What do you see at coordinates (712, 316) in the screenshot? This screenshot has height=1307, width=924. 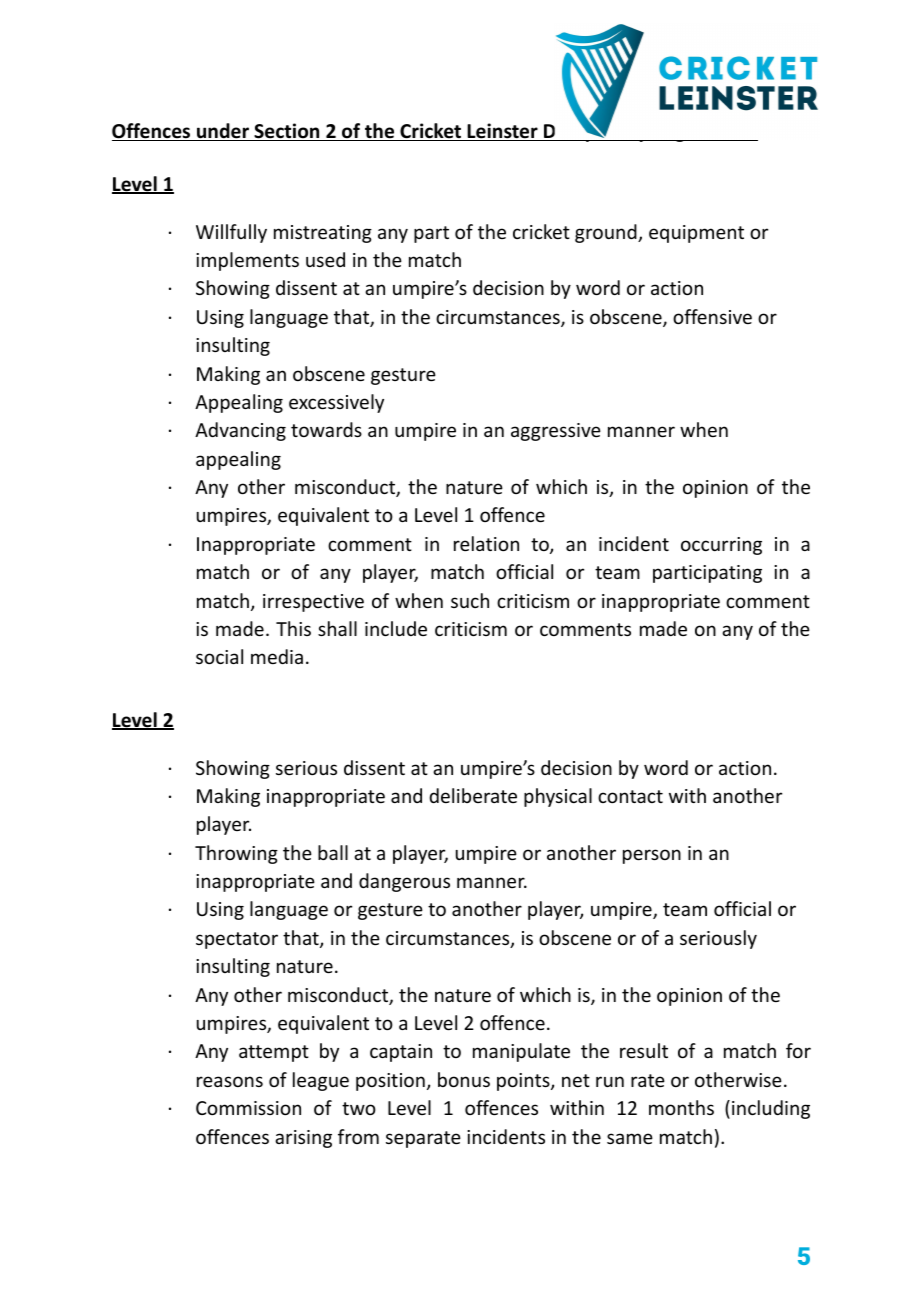 I see `offensive` at bounding box center [712, 316].
